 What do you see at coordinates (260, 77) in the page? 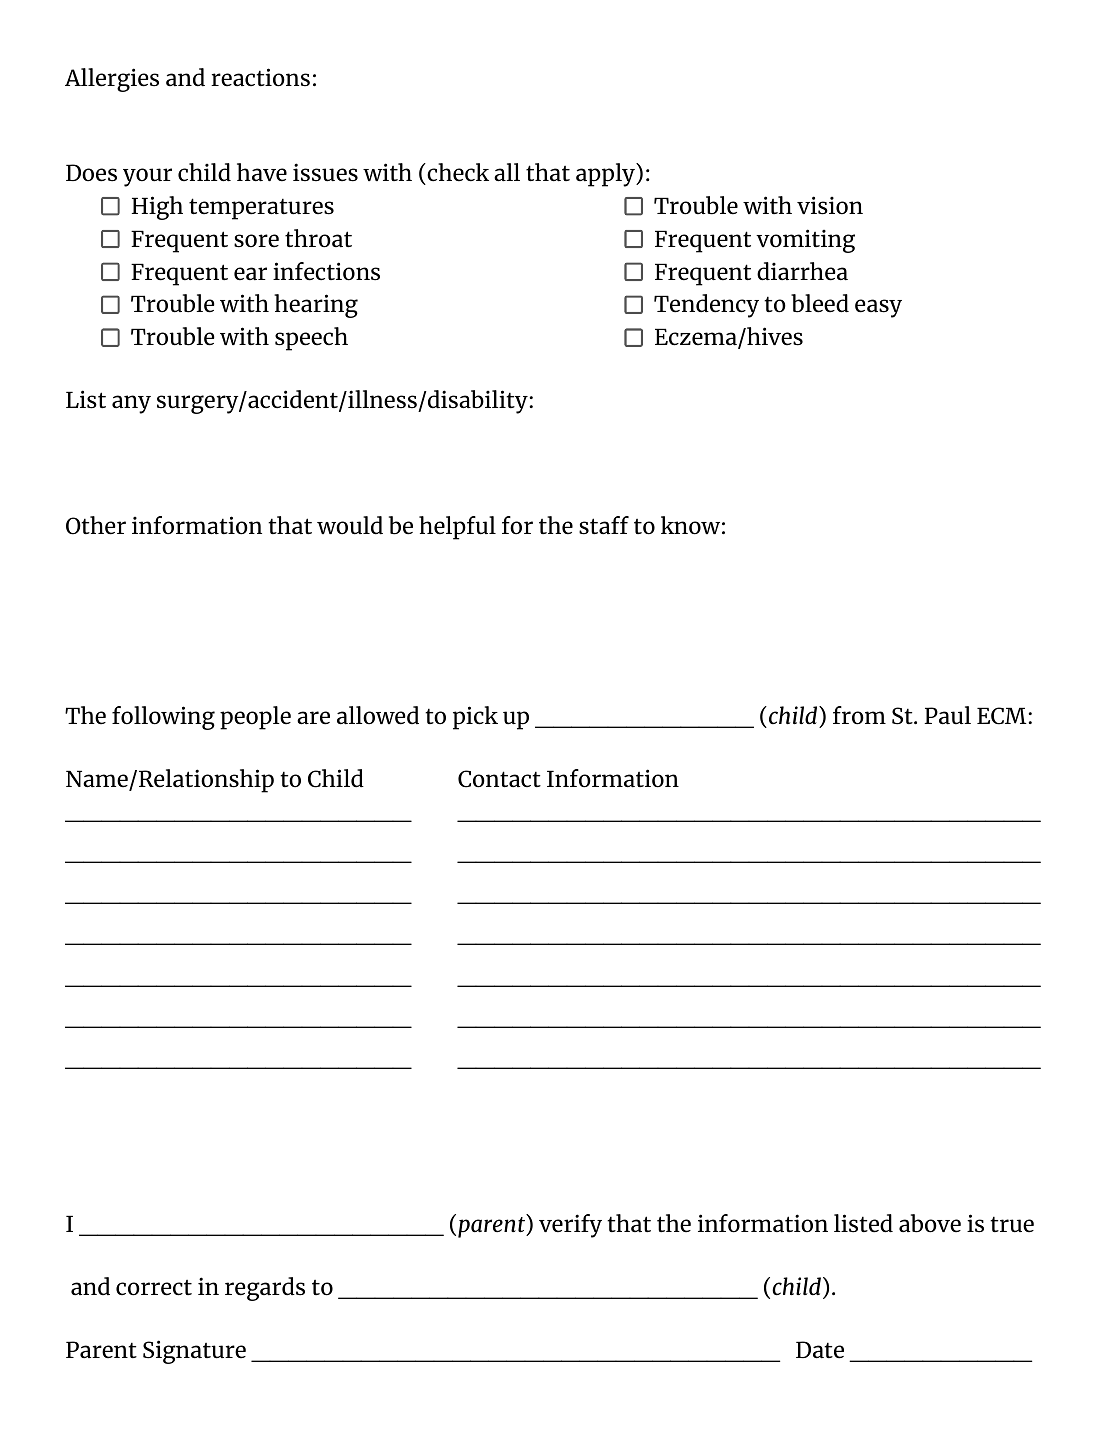
I see `reactions` at bounding box center [260, 77].
